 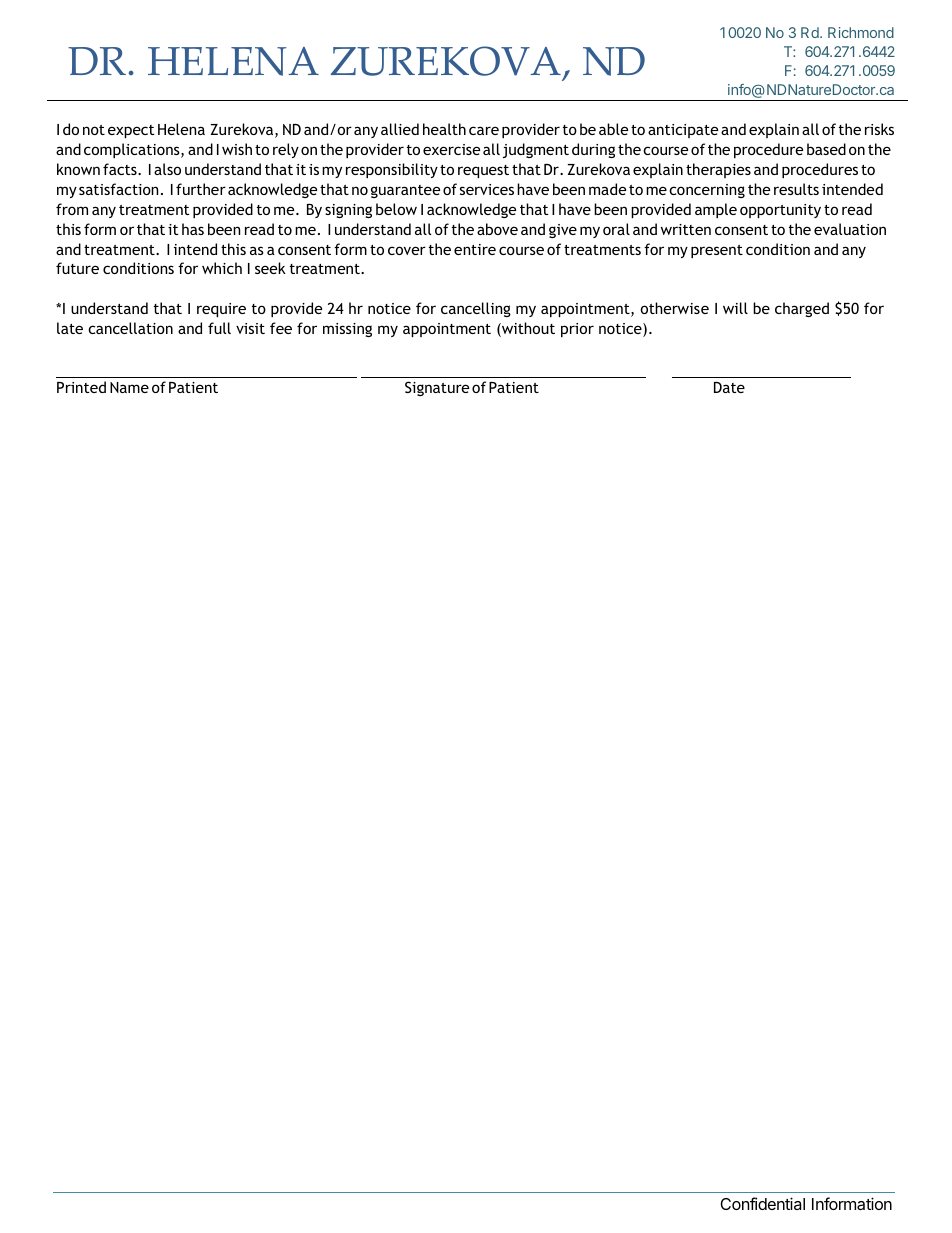 What do you see at coordinates (437, 388) in the screenshot?
I see `Signature` at bounding box center [437, 388].
